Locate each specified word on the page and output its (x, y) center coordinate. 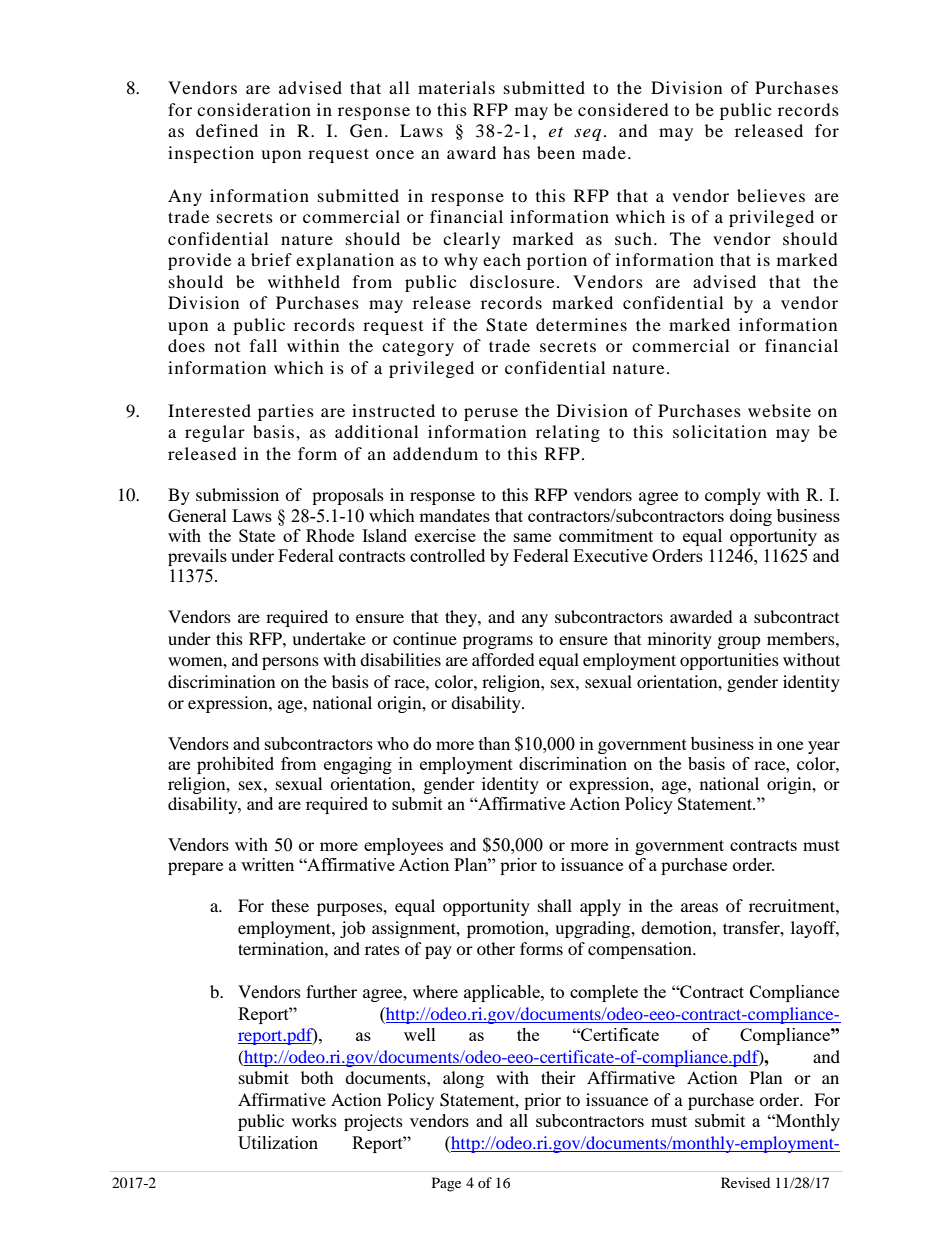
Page (446, 1184)
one (790, 745)
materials (456, 87)
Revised (745, 1182)
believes (771, 195)
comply (733, 496)
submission (237, 494)
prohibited (235, 765)
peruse (491, 414)
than (494, 743)
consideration (254, 109)
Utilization (278, 1142)
